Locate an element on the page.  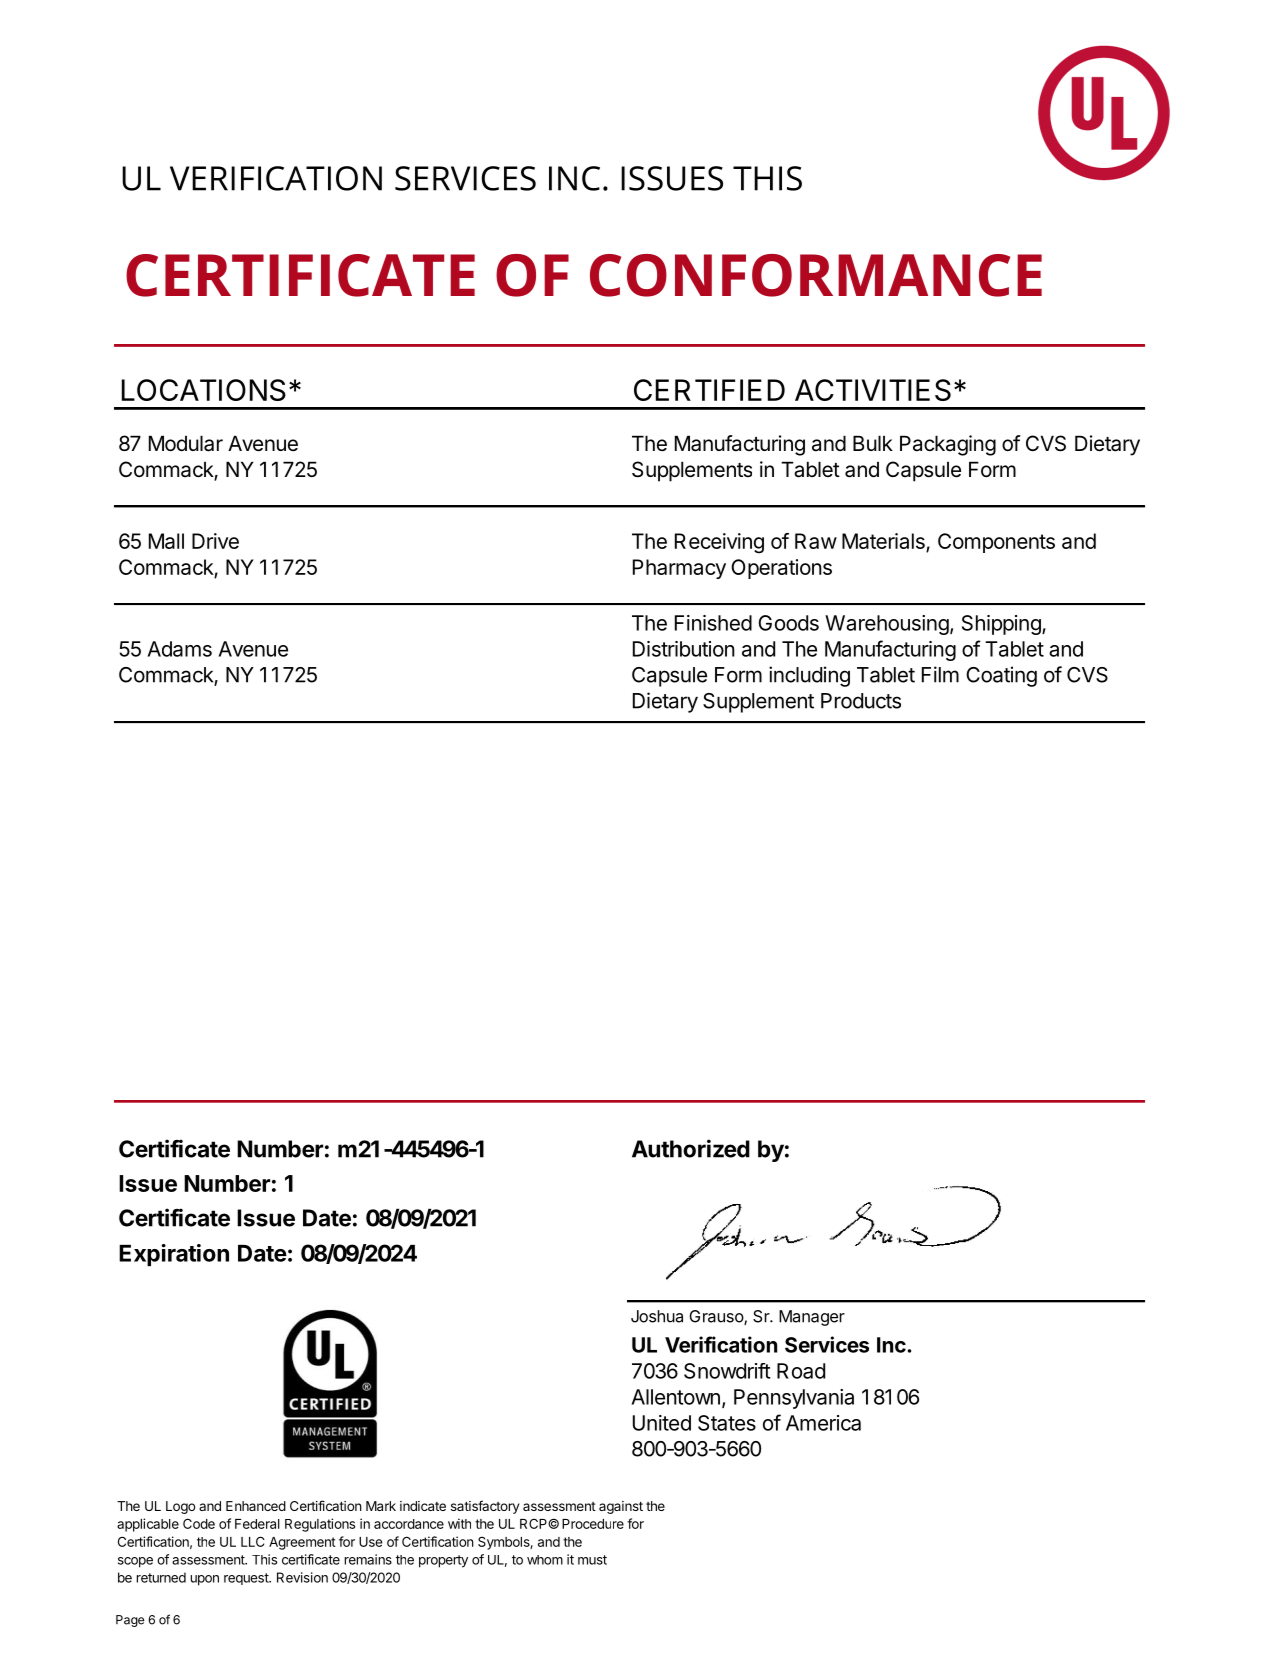
whom is located at coordinates (545, 1560).
